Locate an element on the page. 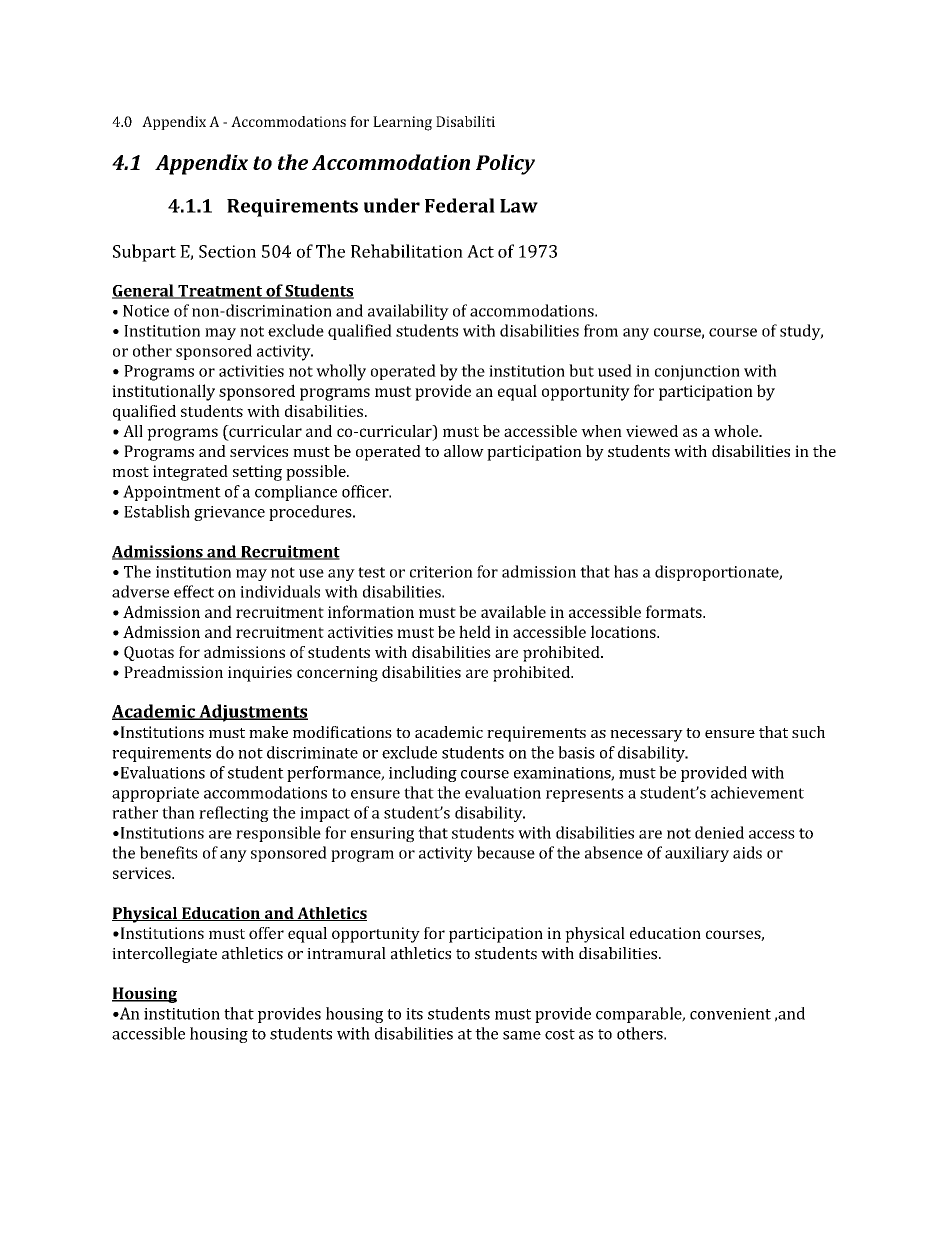 The height and width of the image is (1233, 952). effect is located at coordinates (194, 591).
